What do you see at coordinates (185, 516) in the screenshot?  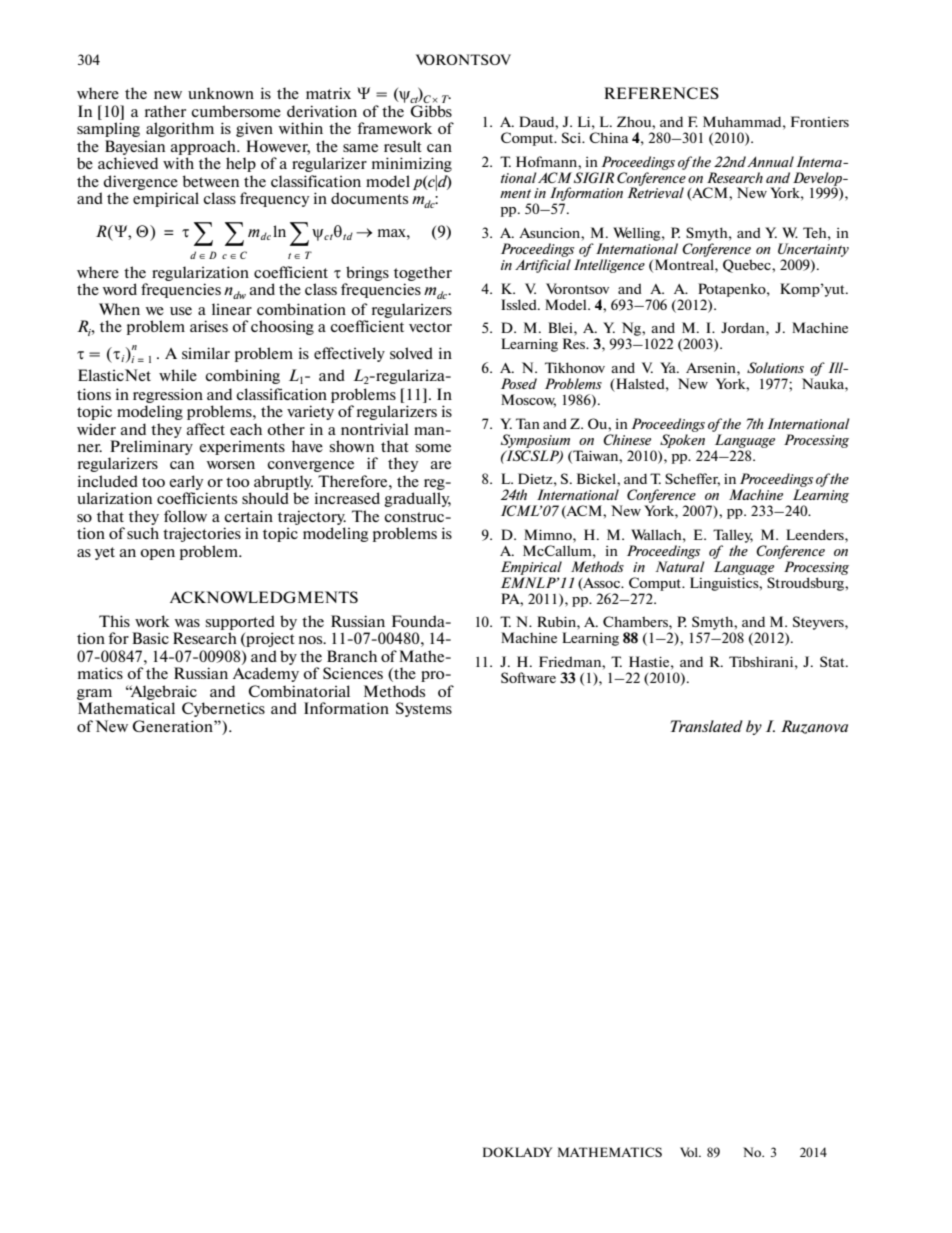 I see `follow` at bounding box center [185, 516].
